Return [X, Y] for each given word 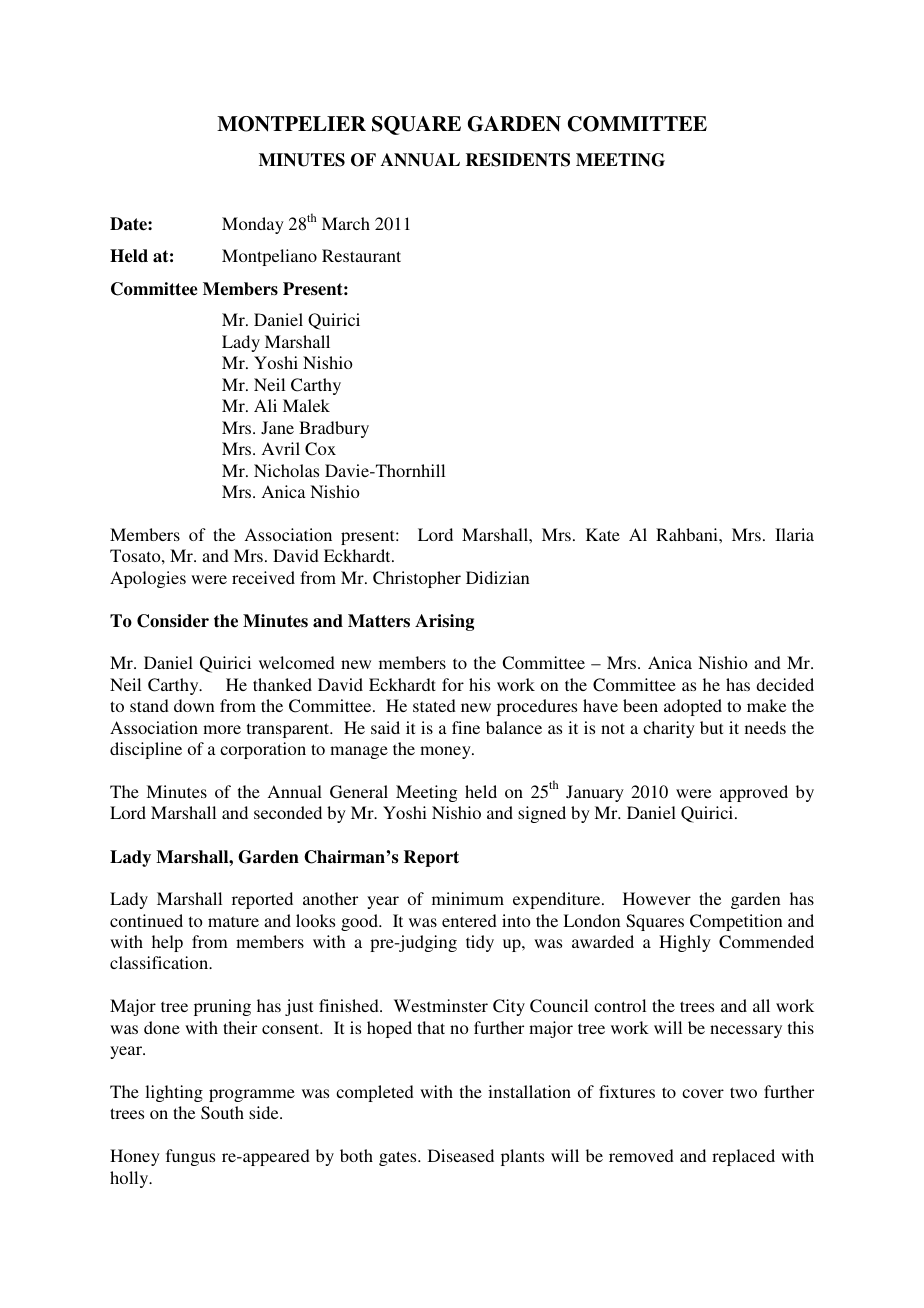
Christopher [417, 579]
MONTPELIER [291, 124]
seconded [288, 812]
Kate [603, 534]
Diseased [461, 1155]
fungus [190, 1157]
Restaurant [361, 255]
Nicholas [286, 470]
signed [542, 814]
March [346, 223]
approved [754, 793]
